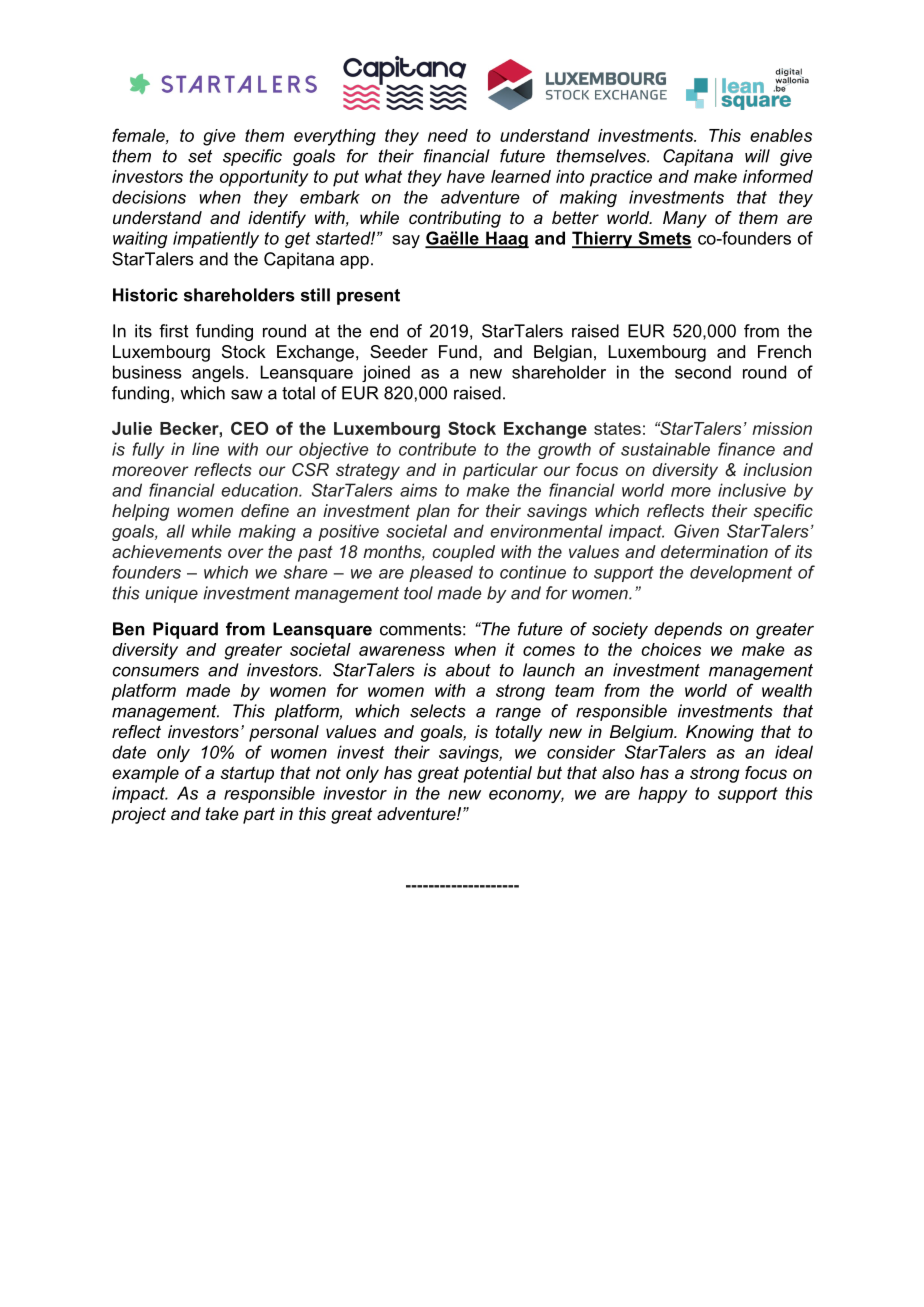 The width and height of the page is (924, 1307). I want to click on set, so click(200, 156).
